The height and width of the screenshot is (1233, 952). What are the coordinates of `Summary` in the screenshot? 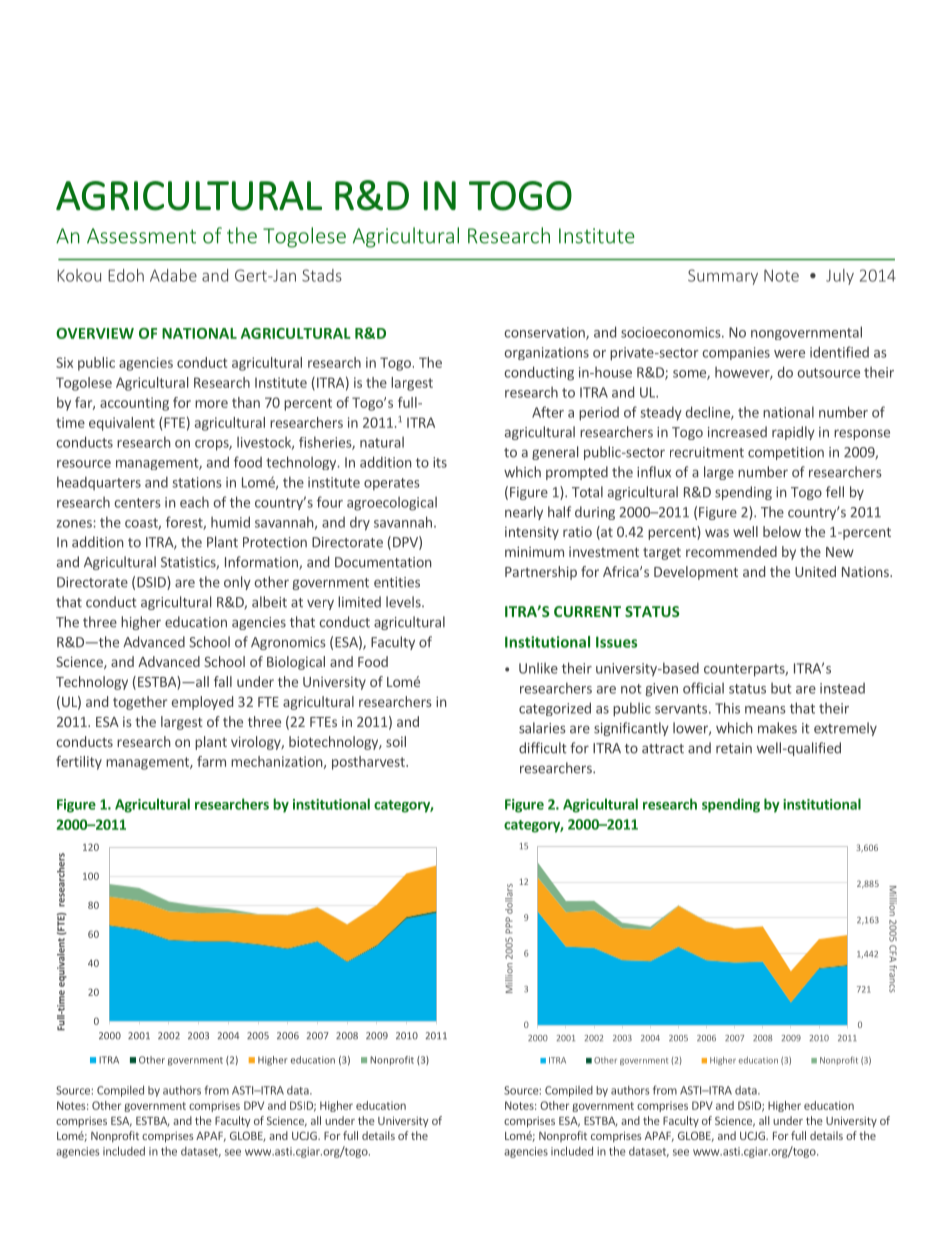 It's located at (723, 277).
